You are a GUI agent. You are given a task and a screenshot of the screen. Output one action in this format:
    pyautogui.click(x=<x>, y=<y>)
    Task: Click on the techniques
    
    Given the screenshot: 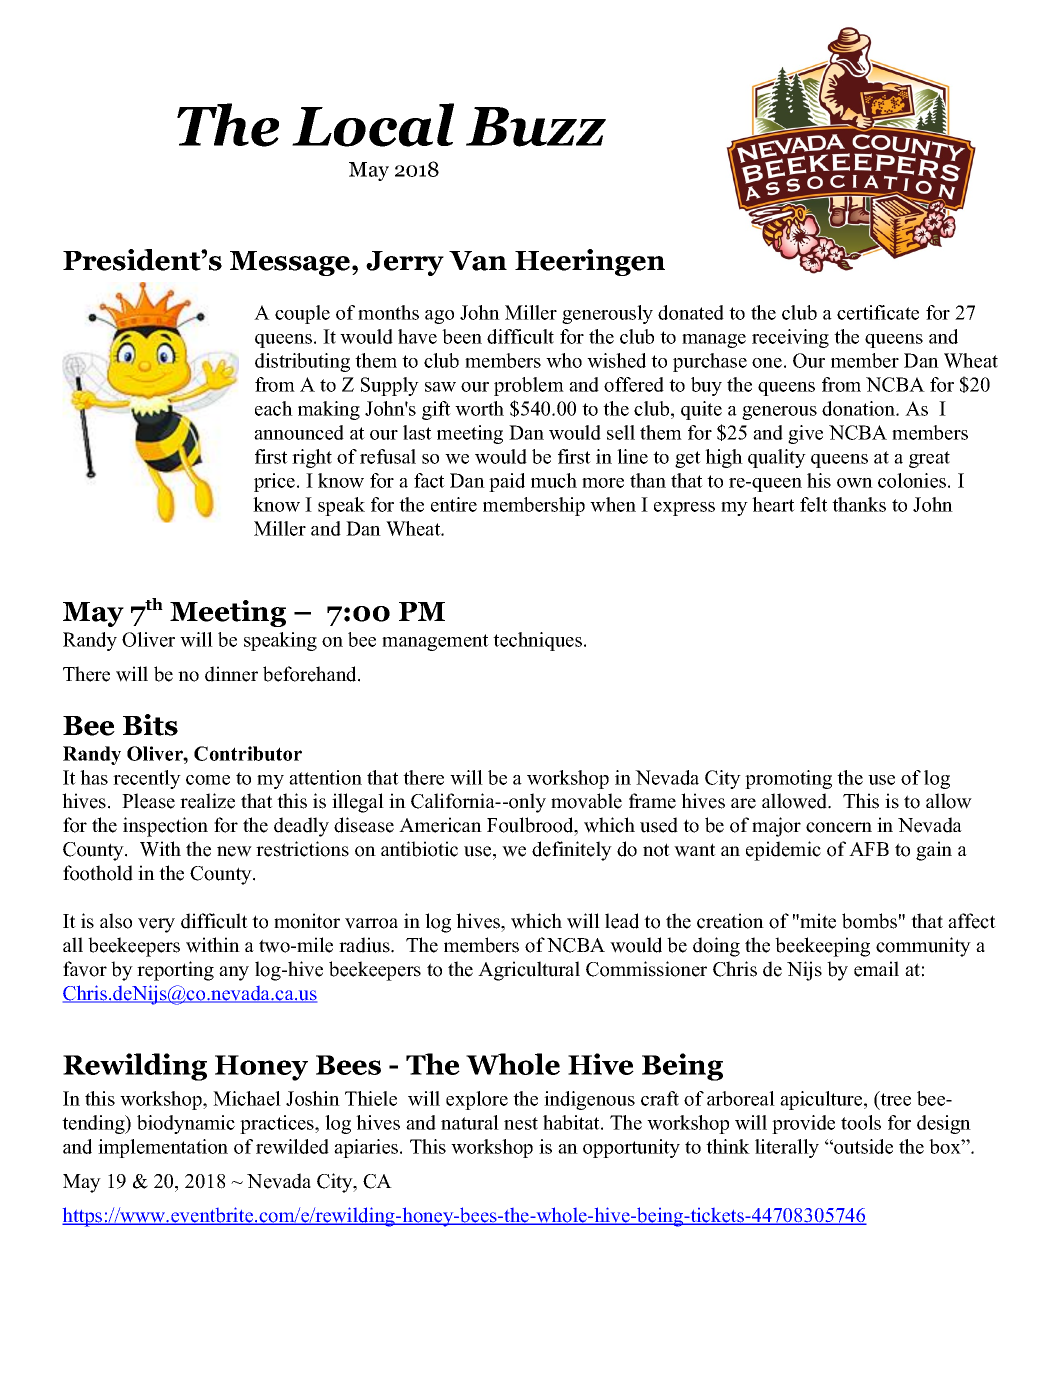 What is the action you would take?
    pyautogui.click(x=537, y=641)
